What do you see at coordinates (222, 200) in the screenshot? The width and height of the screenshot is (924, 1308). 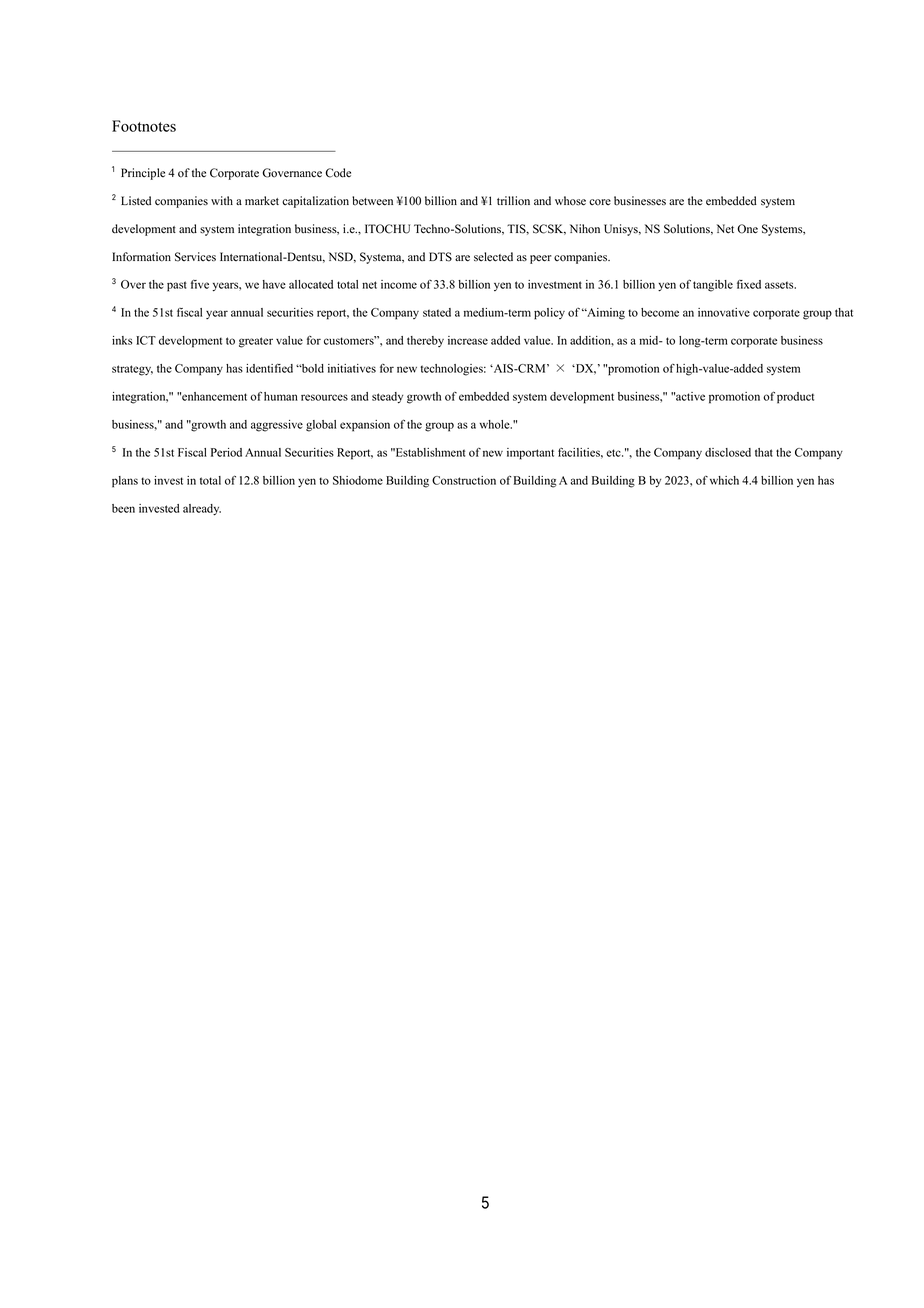 I see `with` at bounding box center [222, 200].
